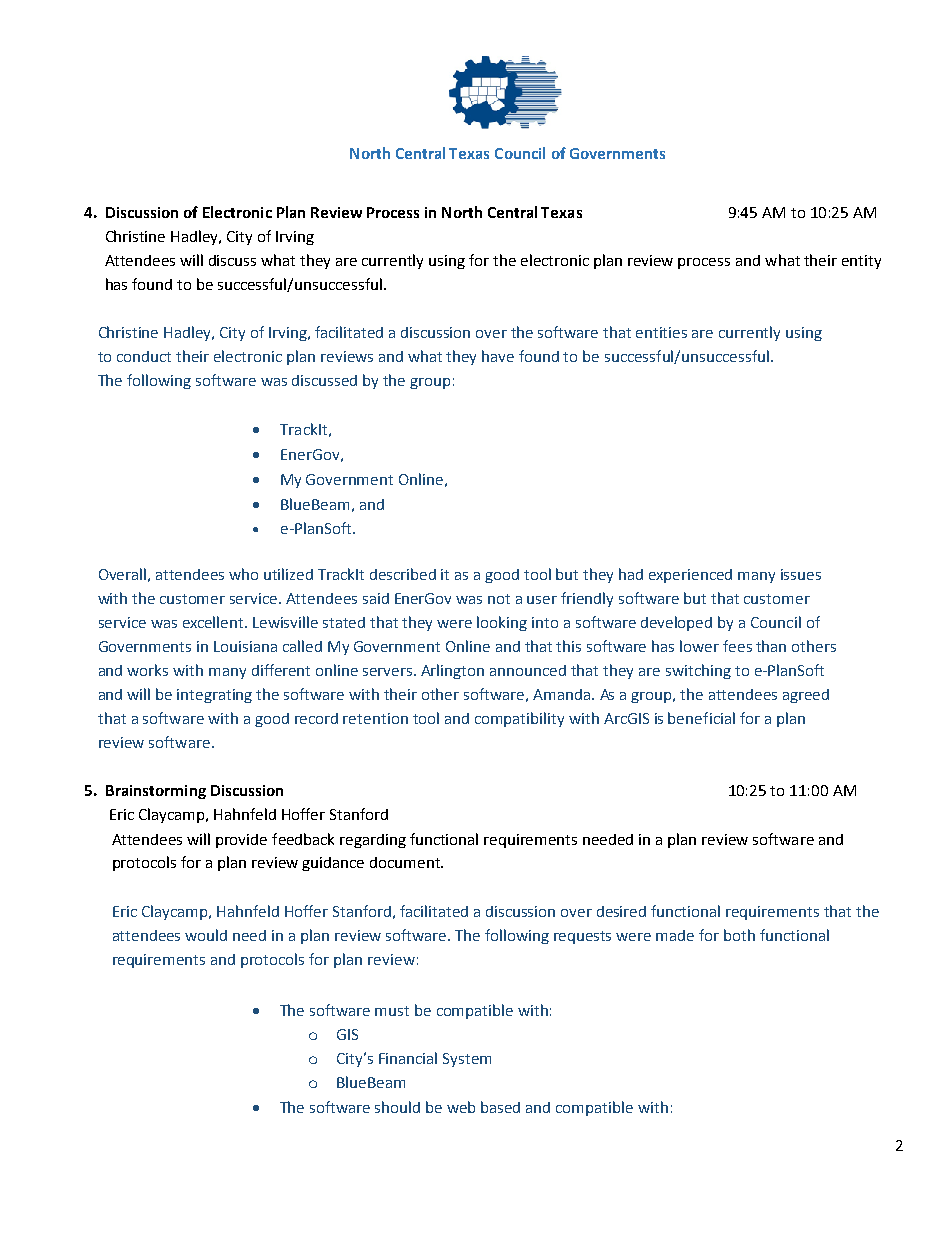 The height and width of the document is (1233, 952). What do you see at coordinates (675, 935) in the document?
I see `made` at bounding box center [675, 935].
